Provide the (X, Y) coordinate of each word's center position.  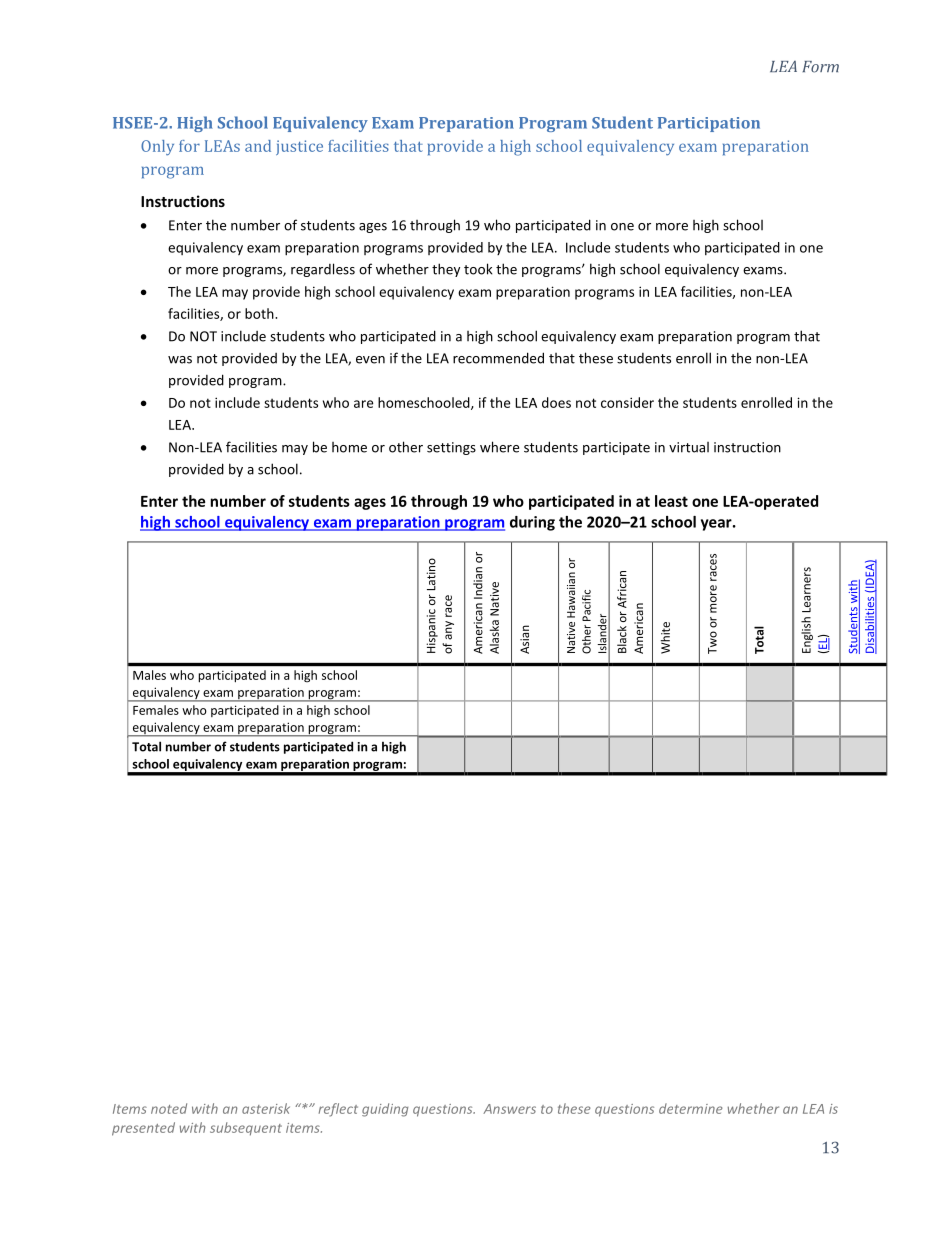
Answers (509, 1109)
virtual (689, 447)
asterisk (266, 1108)
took (478, 269)
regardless (323, 270)
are (363, 404)
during (532, 523)
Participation (709, 124)
